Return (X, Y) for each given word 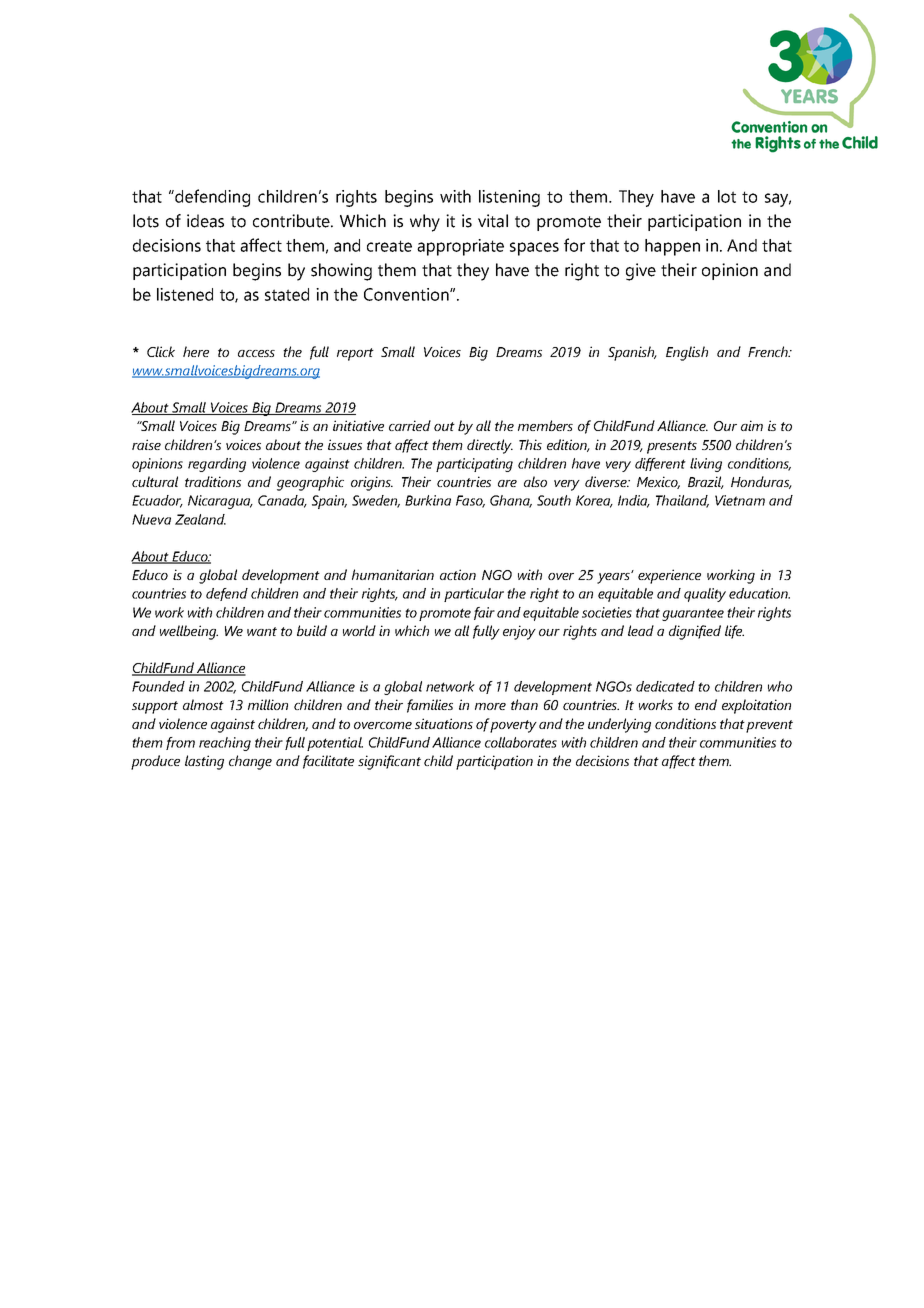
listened (185, 294)
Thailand (682, 501)
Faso (470, 501)
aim (752, 425)
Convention (407, 294)
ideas (205, 221)
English (687, 353)
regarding (217, 465)
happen (672, 247)
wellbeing (189, 632)
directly (490, 446)
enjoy (519, 632)
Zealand (200, 519)
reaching (225, 744)
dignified (695, 632)
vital (493, 221)
